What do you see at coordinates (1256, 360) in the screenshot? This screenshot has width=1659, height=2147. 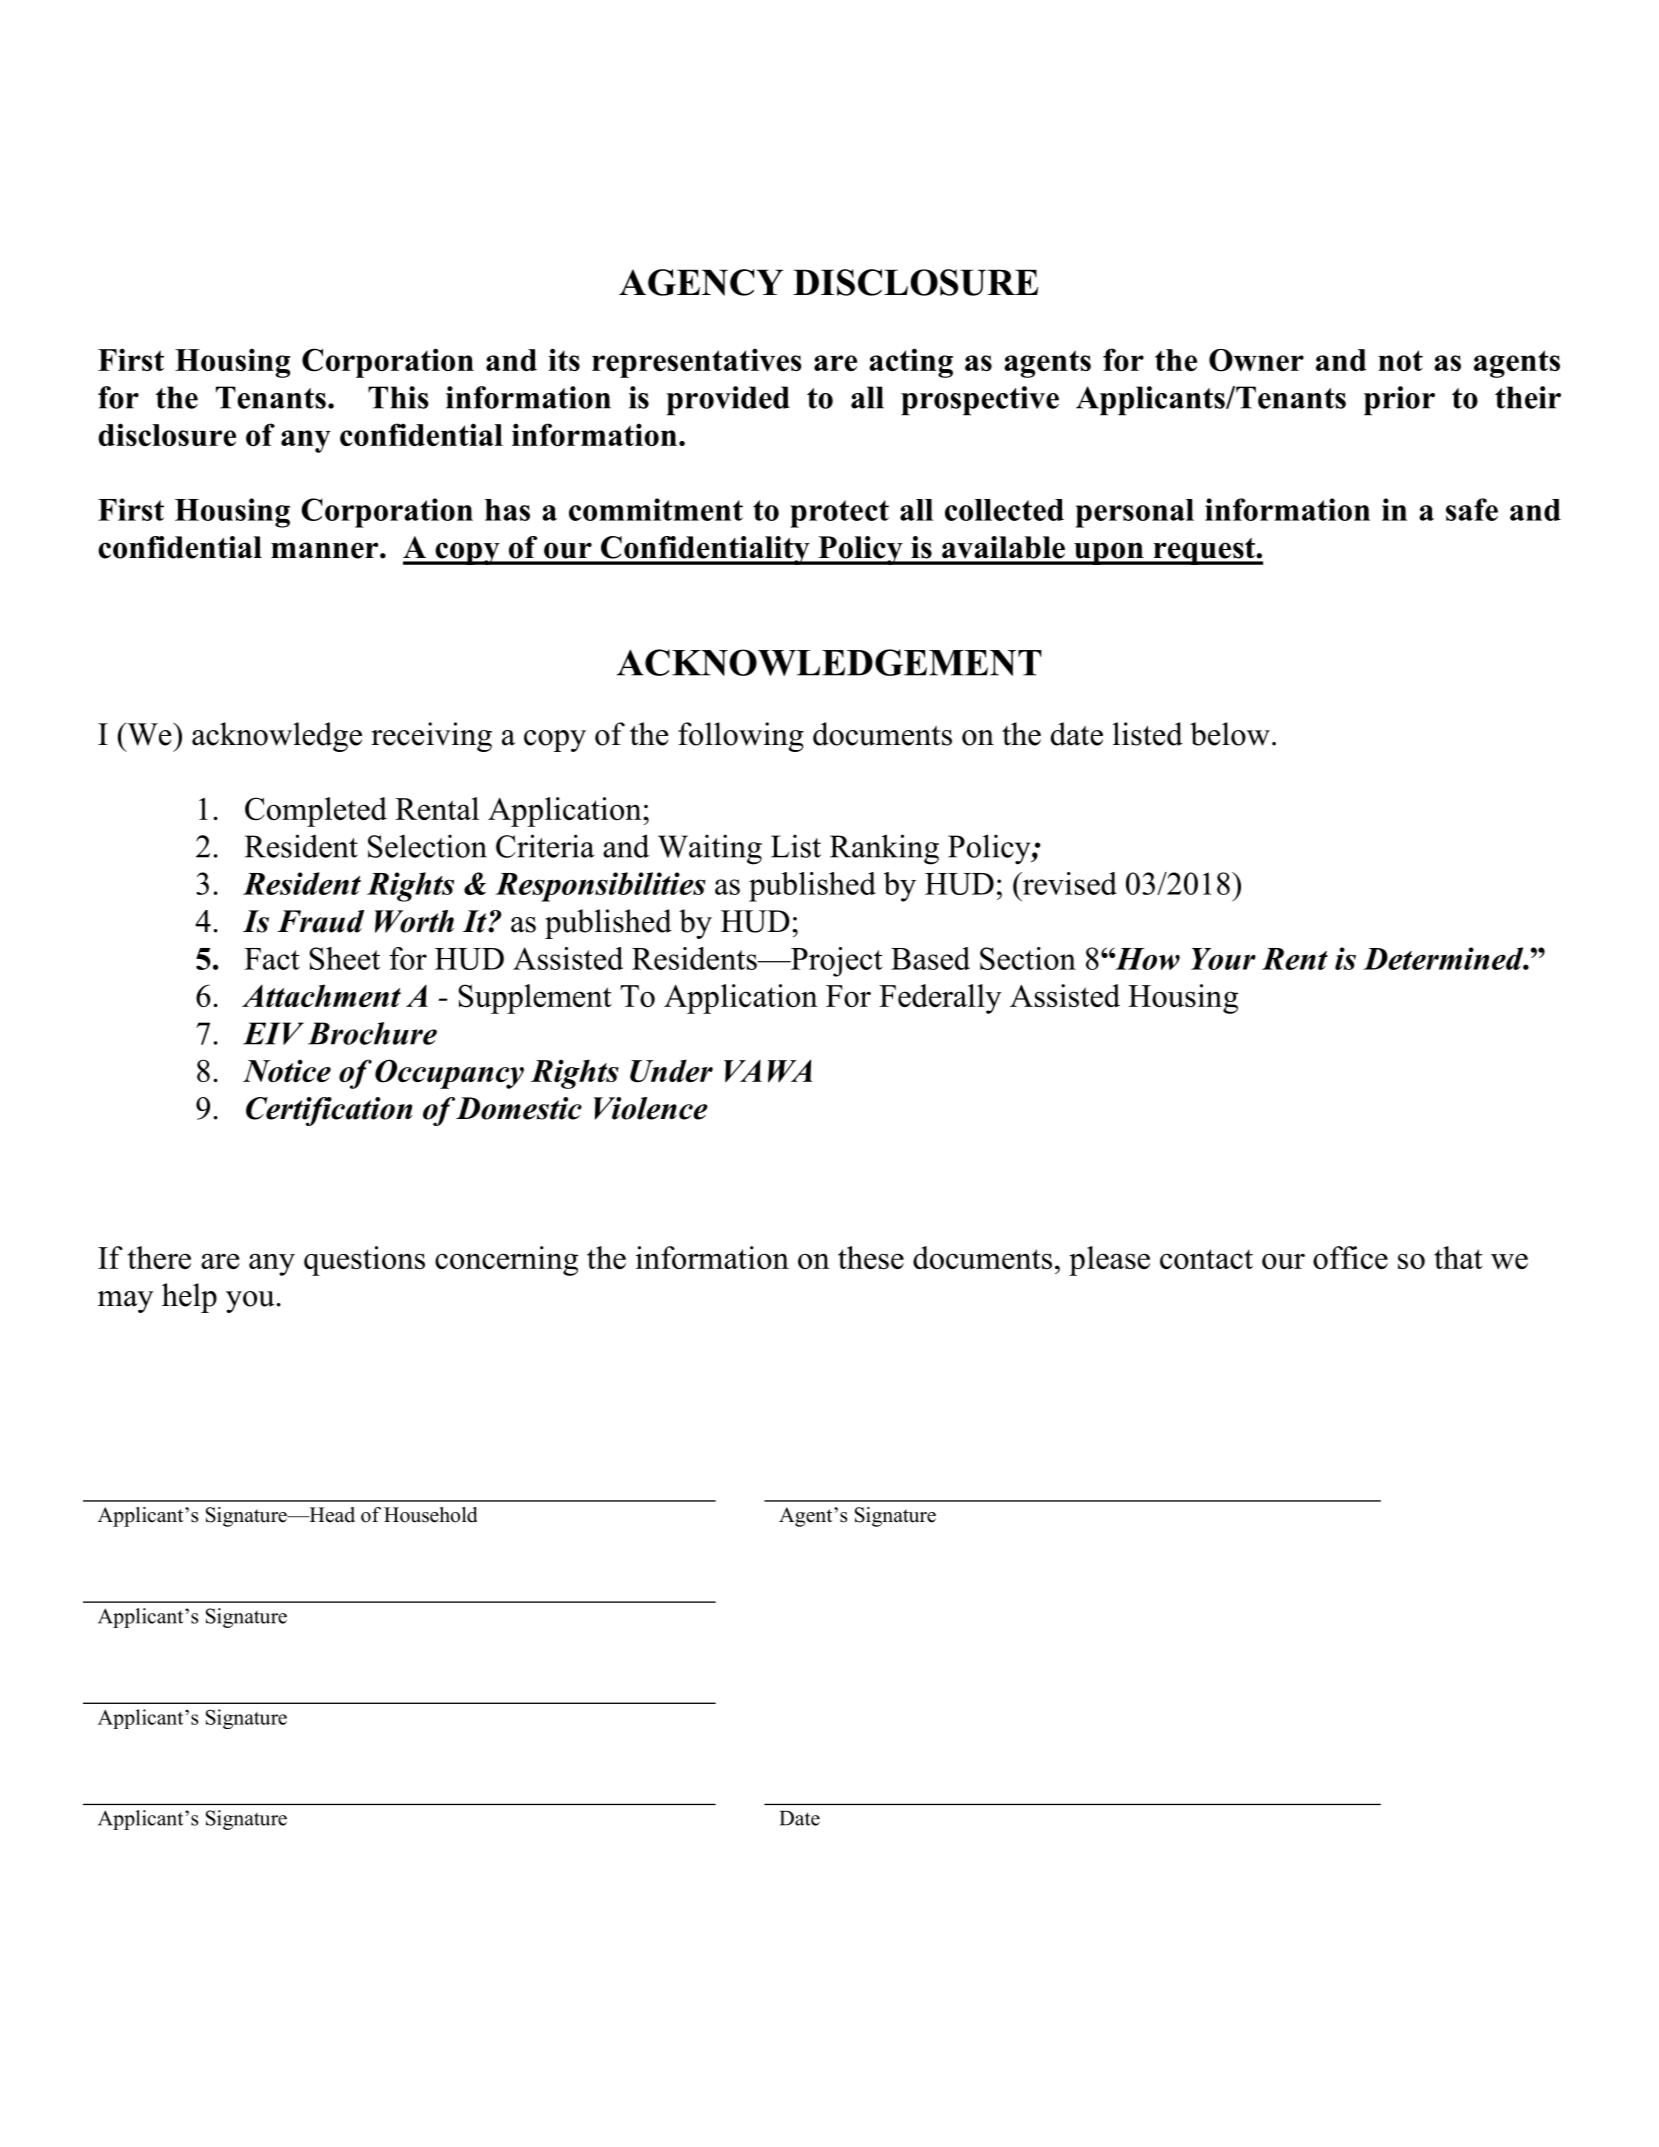 I see `Owner` at bounding box center [1256, 360].
